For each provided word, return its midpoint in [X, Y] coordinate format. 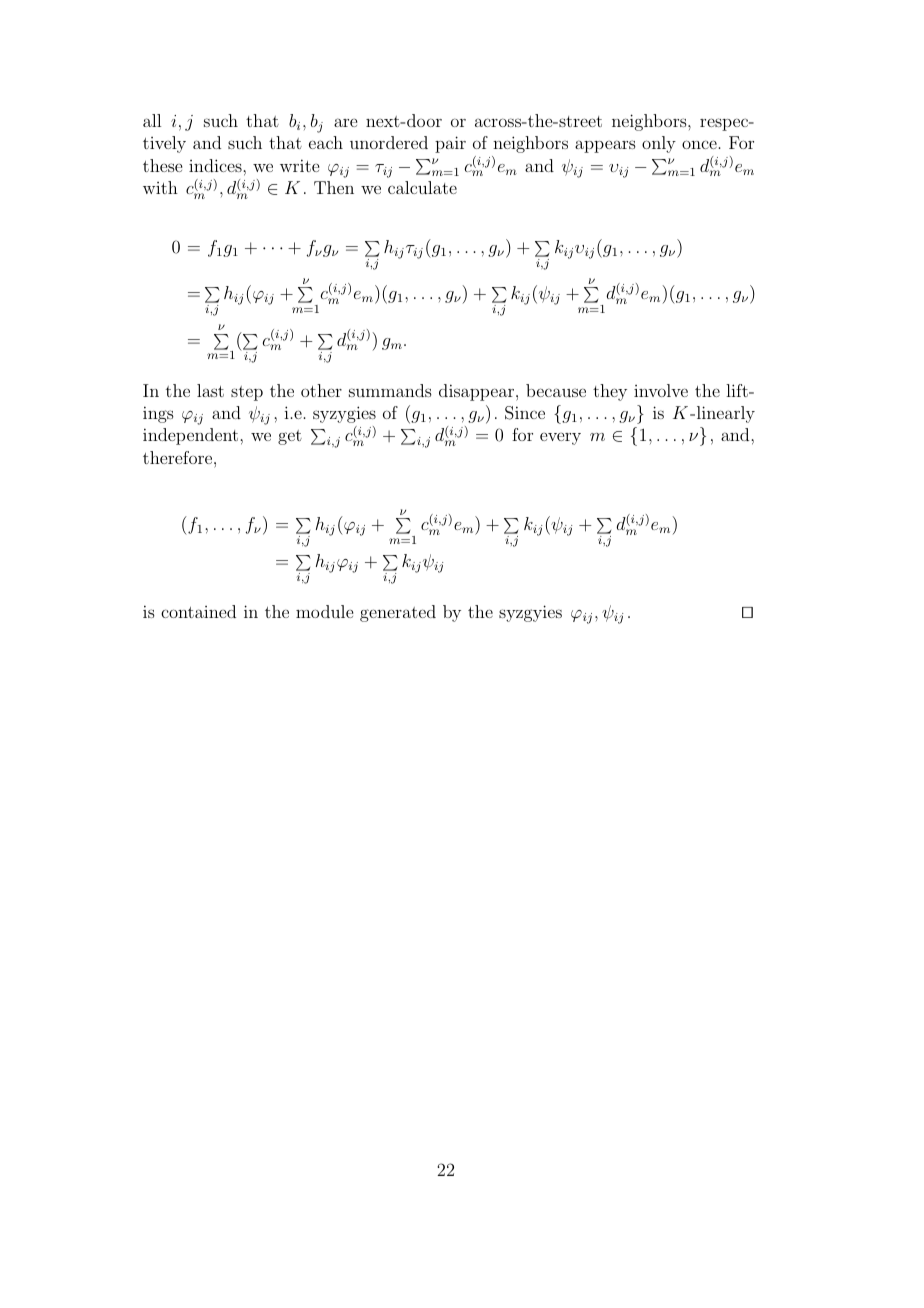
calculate [422, 187]
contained [198, 611]
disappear [478, 392]
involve [661, 390]
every [560, 439]
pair [450, 144]
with [160, 187]
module [324, 611]
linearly [726, 414]
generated [398, 613]
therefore [179, 457]
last [210, 390]
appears [605, 146]
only [659, 144]
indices [216, 165]
